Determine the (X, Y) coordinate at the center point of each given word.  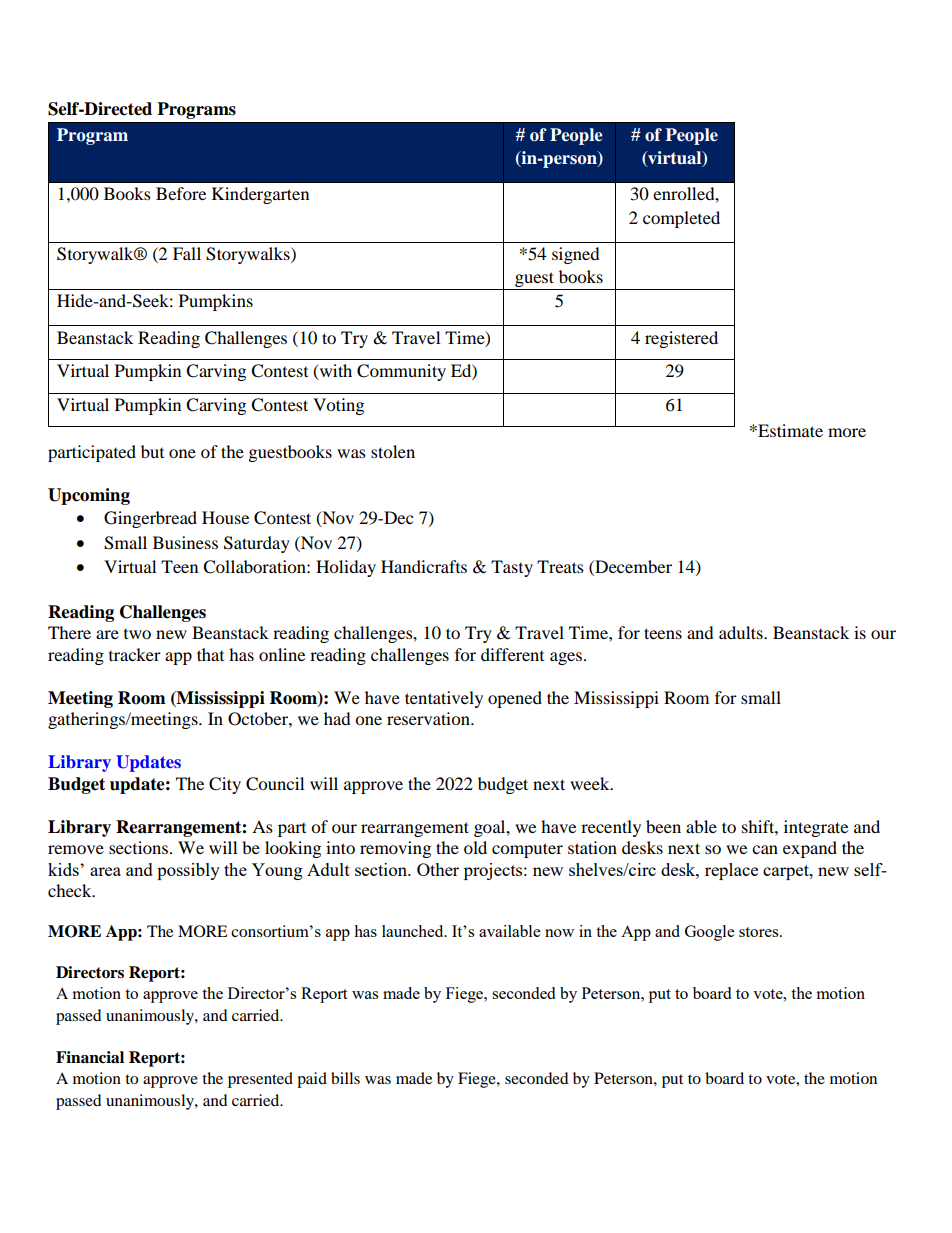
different (512, 654)
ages (566, 658)
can (765, 849)
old (475, 847)
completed (681, 219)
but (152, 451)
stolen (393, 451)
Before (181, 193)
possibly (188, 871)
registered (681, 339)
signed (576, 255)
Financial (90, 1057)
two (137, 634)
